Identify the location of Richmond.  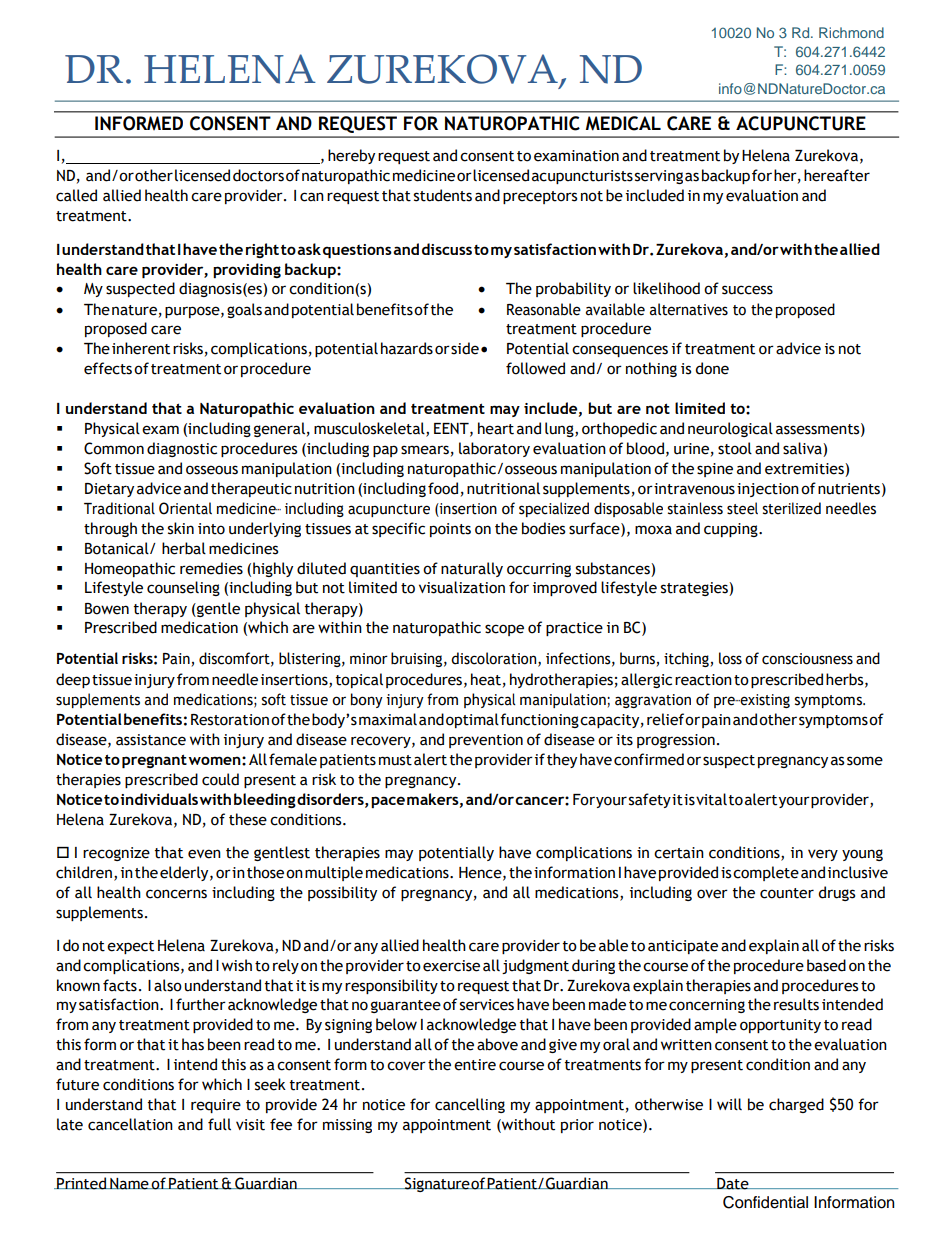
(851, 32).
